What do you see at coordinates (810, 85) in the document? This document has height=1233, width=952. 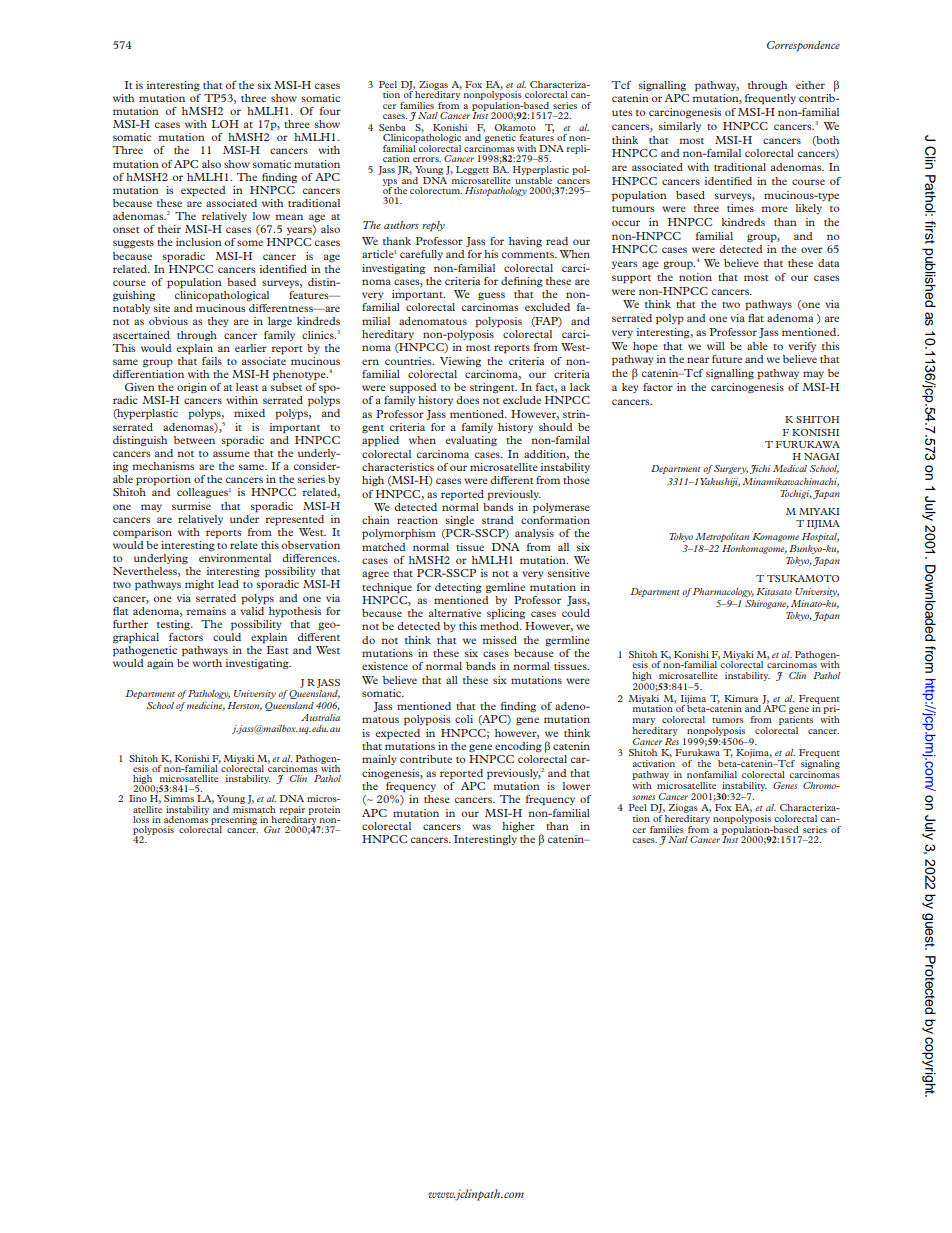 I see `either` at bounding box center [810, 85].
